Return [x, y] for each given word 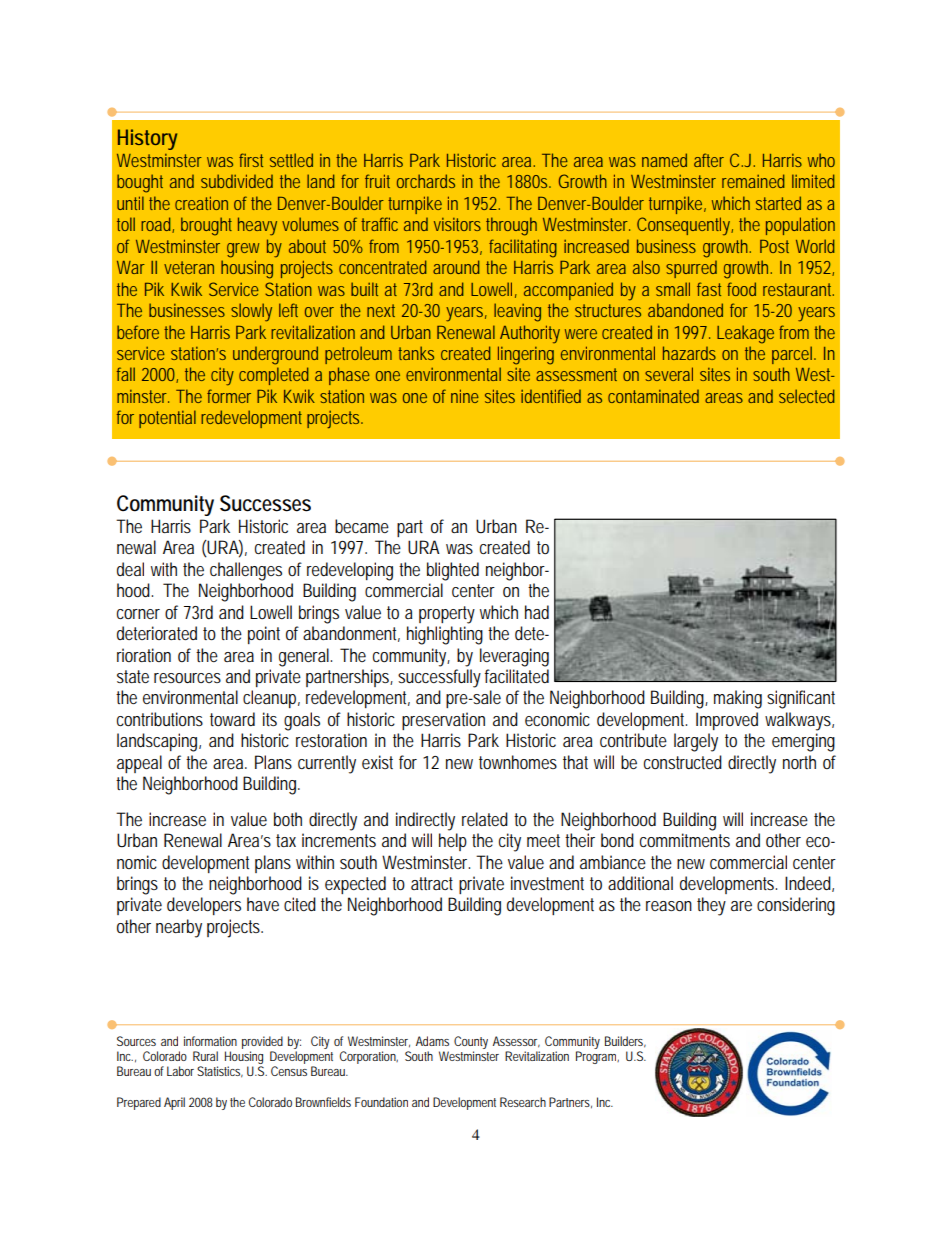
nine [465, 396]
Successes [265, 503]
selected [807, 396]
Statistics [220, 1072]
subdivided [237, 181]
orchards [426, 181]
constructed [683, 762]
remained [753, 181]
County [471, 1044]
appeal [139, 764]
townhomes [518, 762]
